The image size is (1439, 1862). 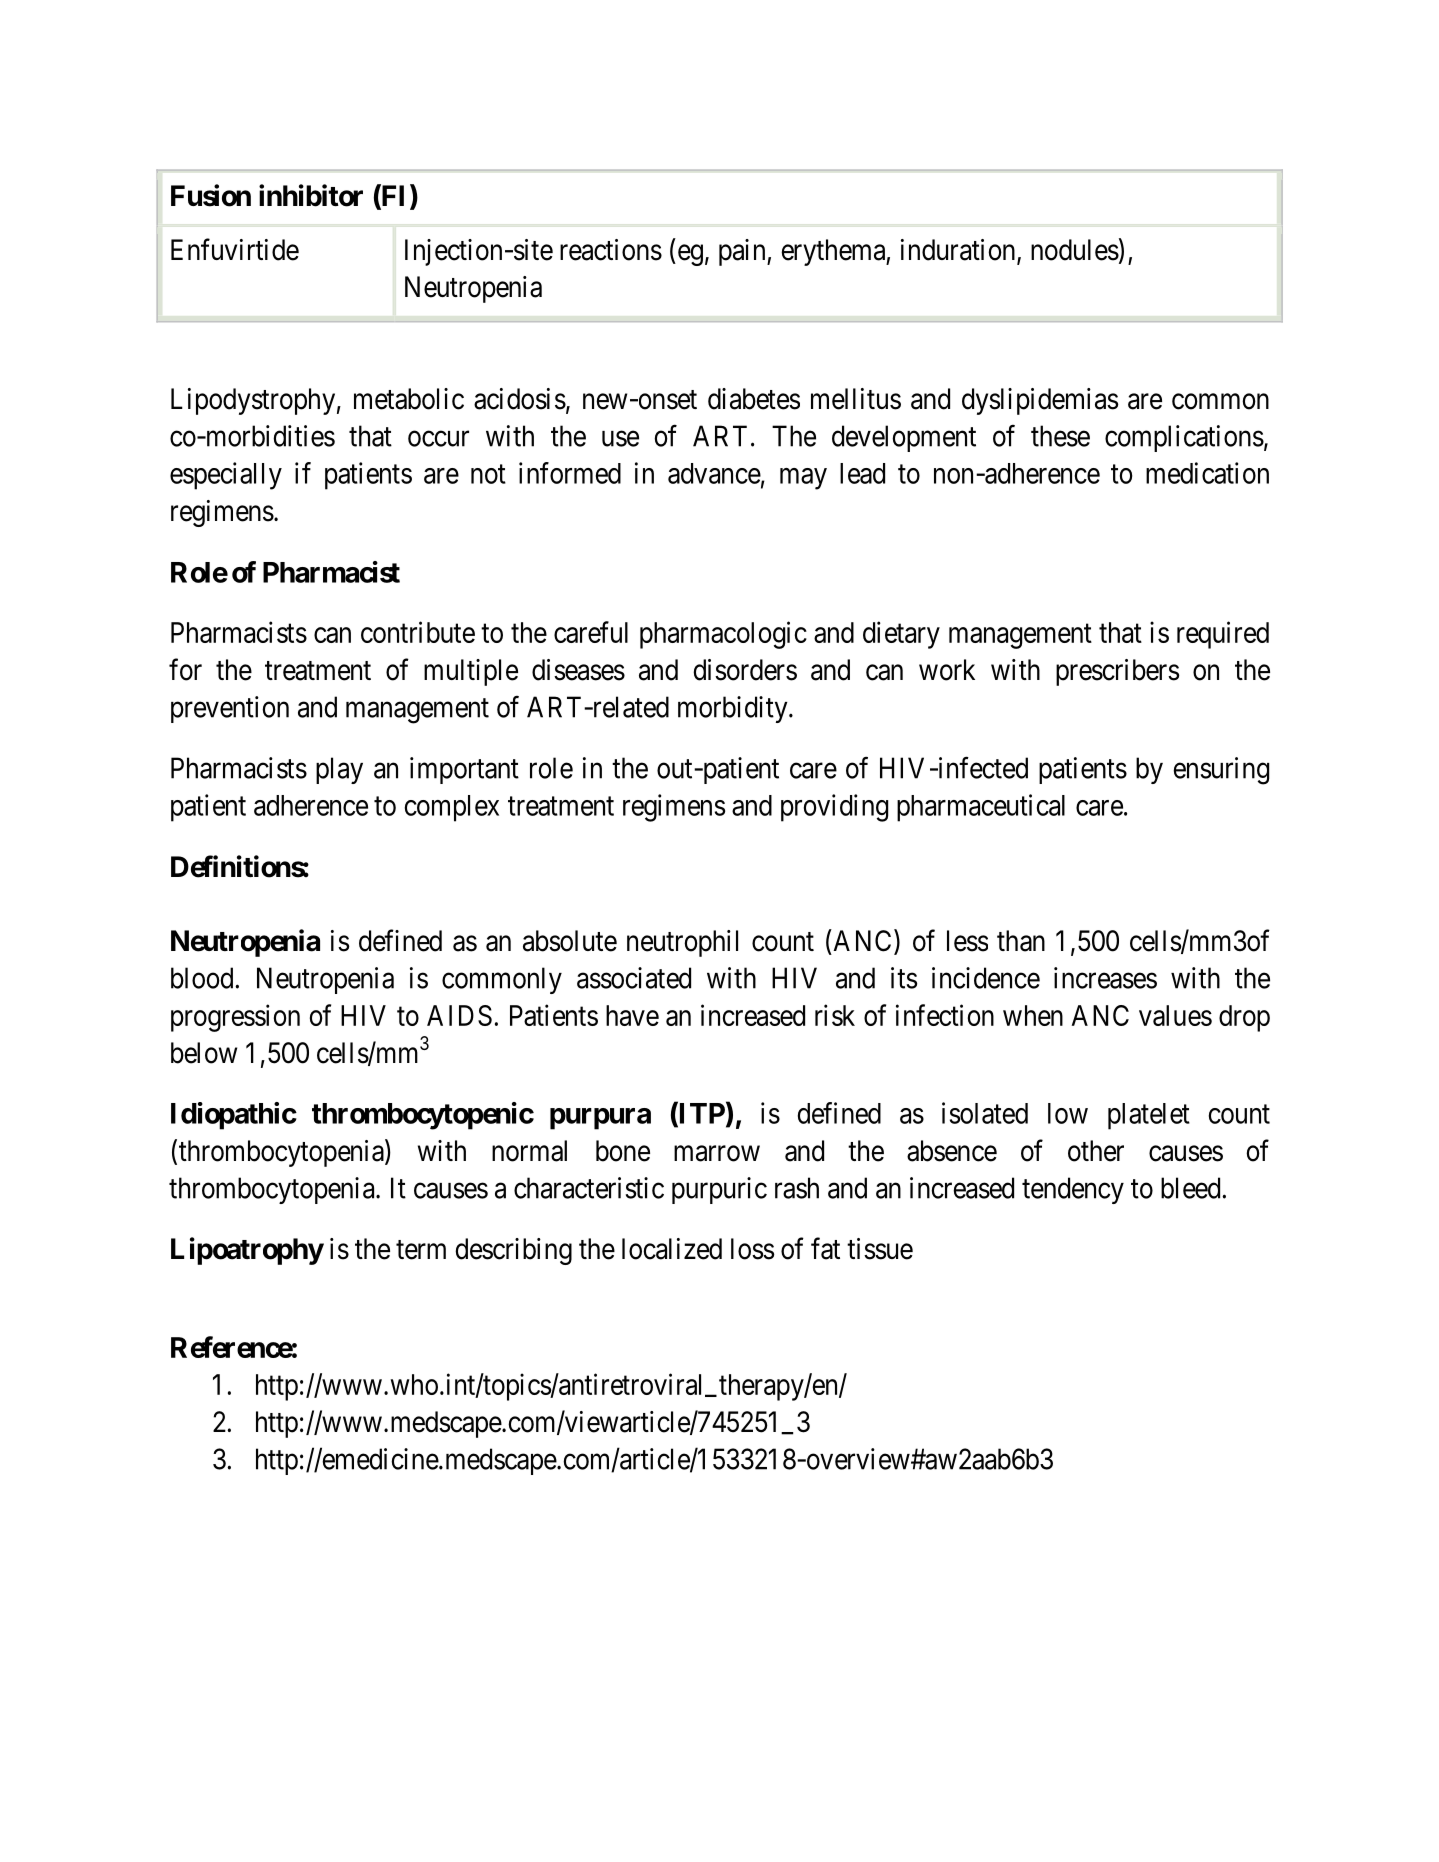 I want to click on neutrophil, so click(x=682, y=943).
